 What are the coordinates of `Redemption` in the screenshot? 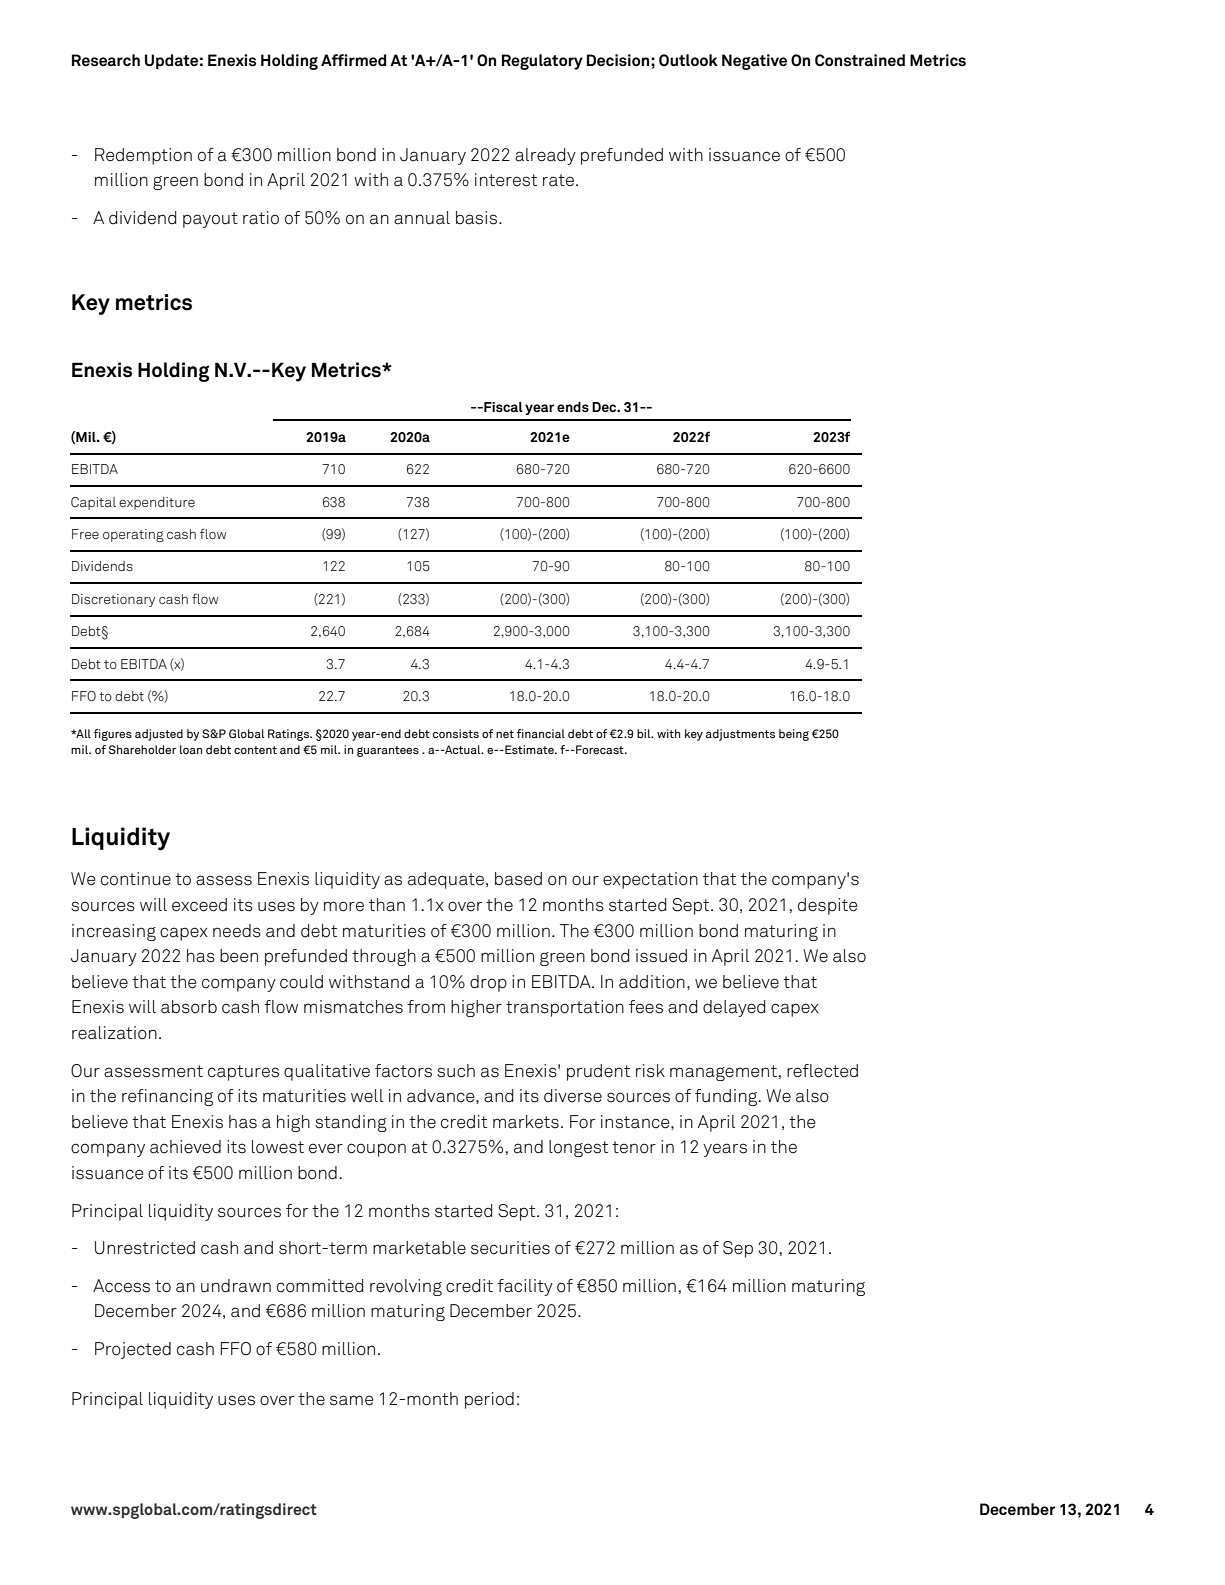 It's located at (143, 156).
